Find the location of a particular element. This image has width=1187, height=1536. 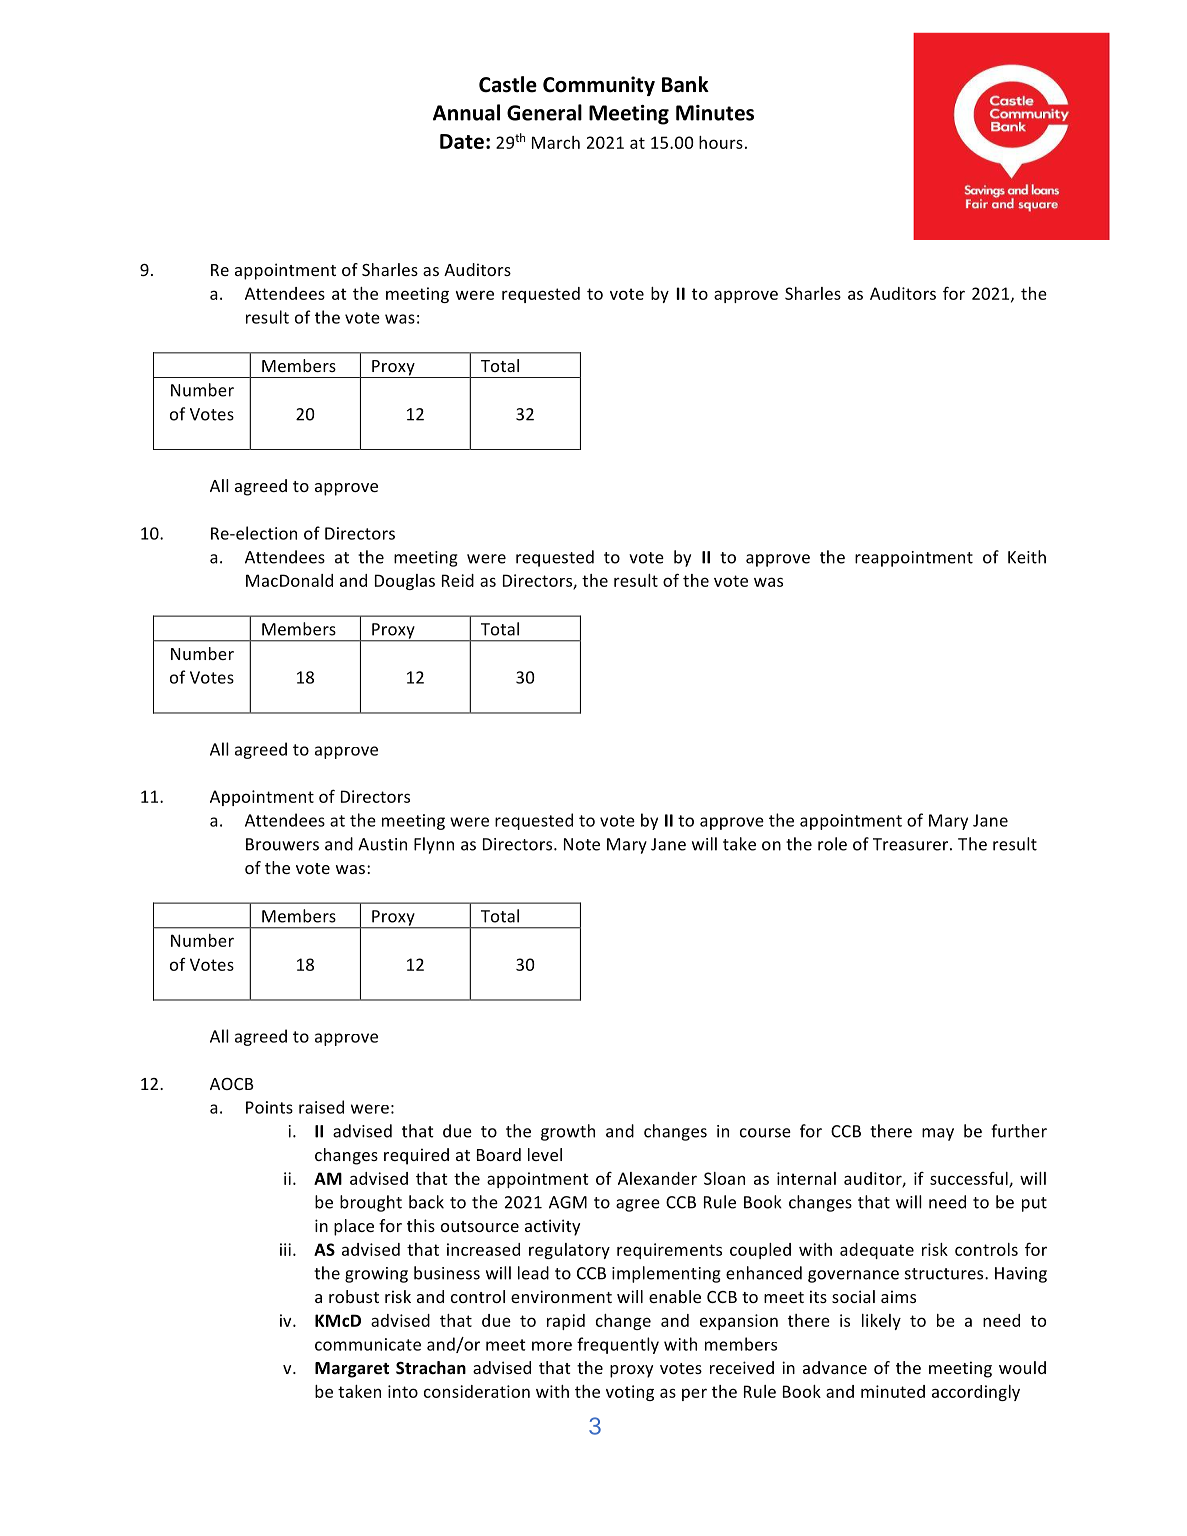

communicate is located at coordinates (368, 1344).
